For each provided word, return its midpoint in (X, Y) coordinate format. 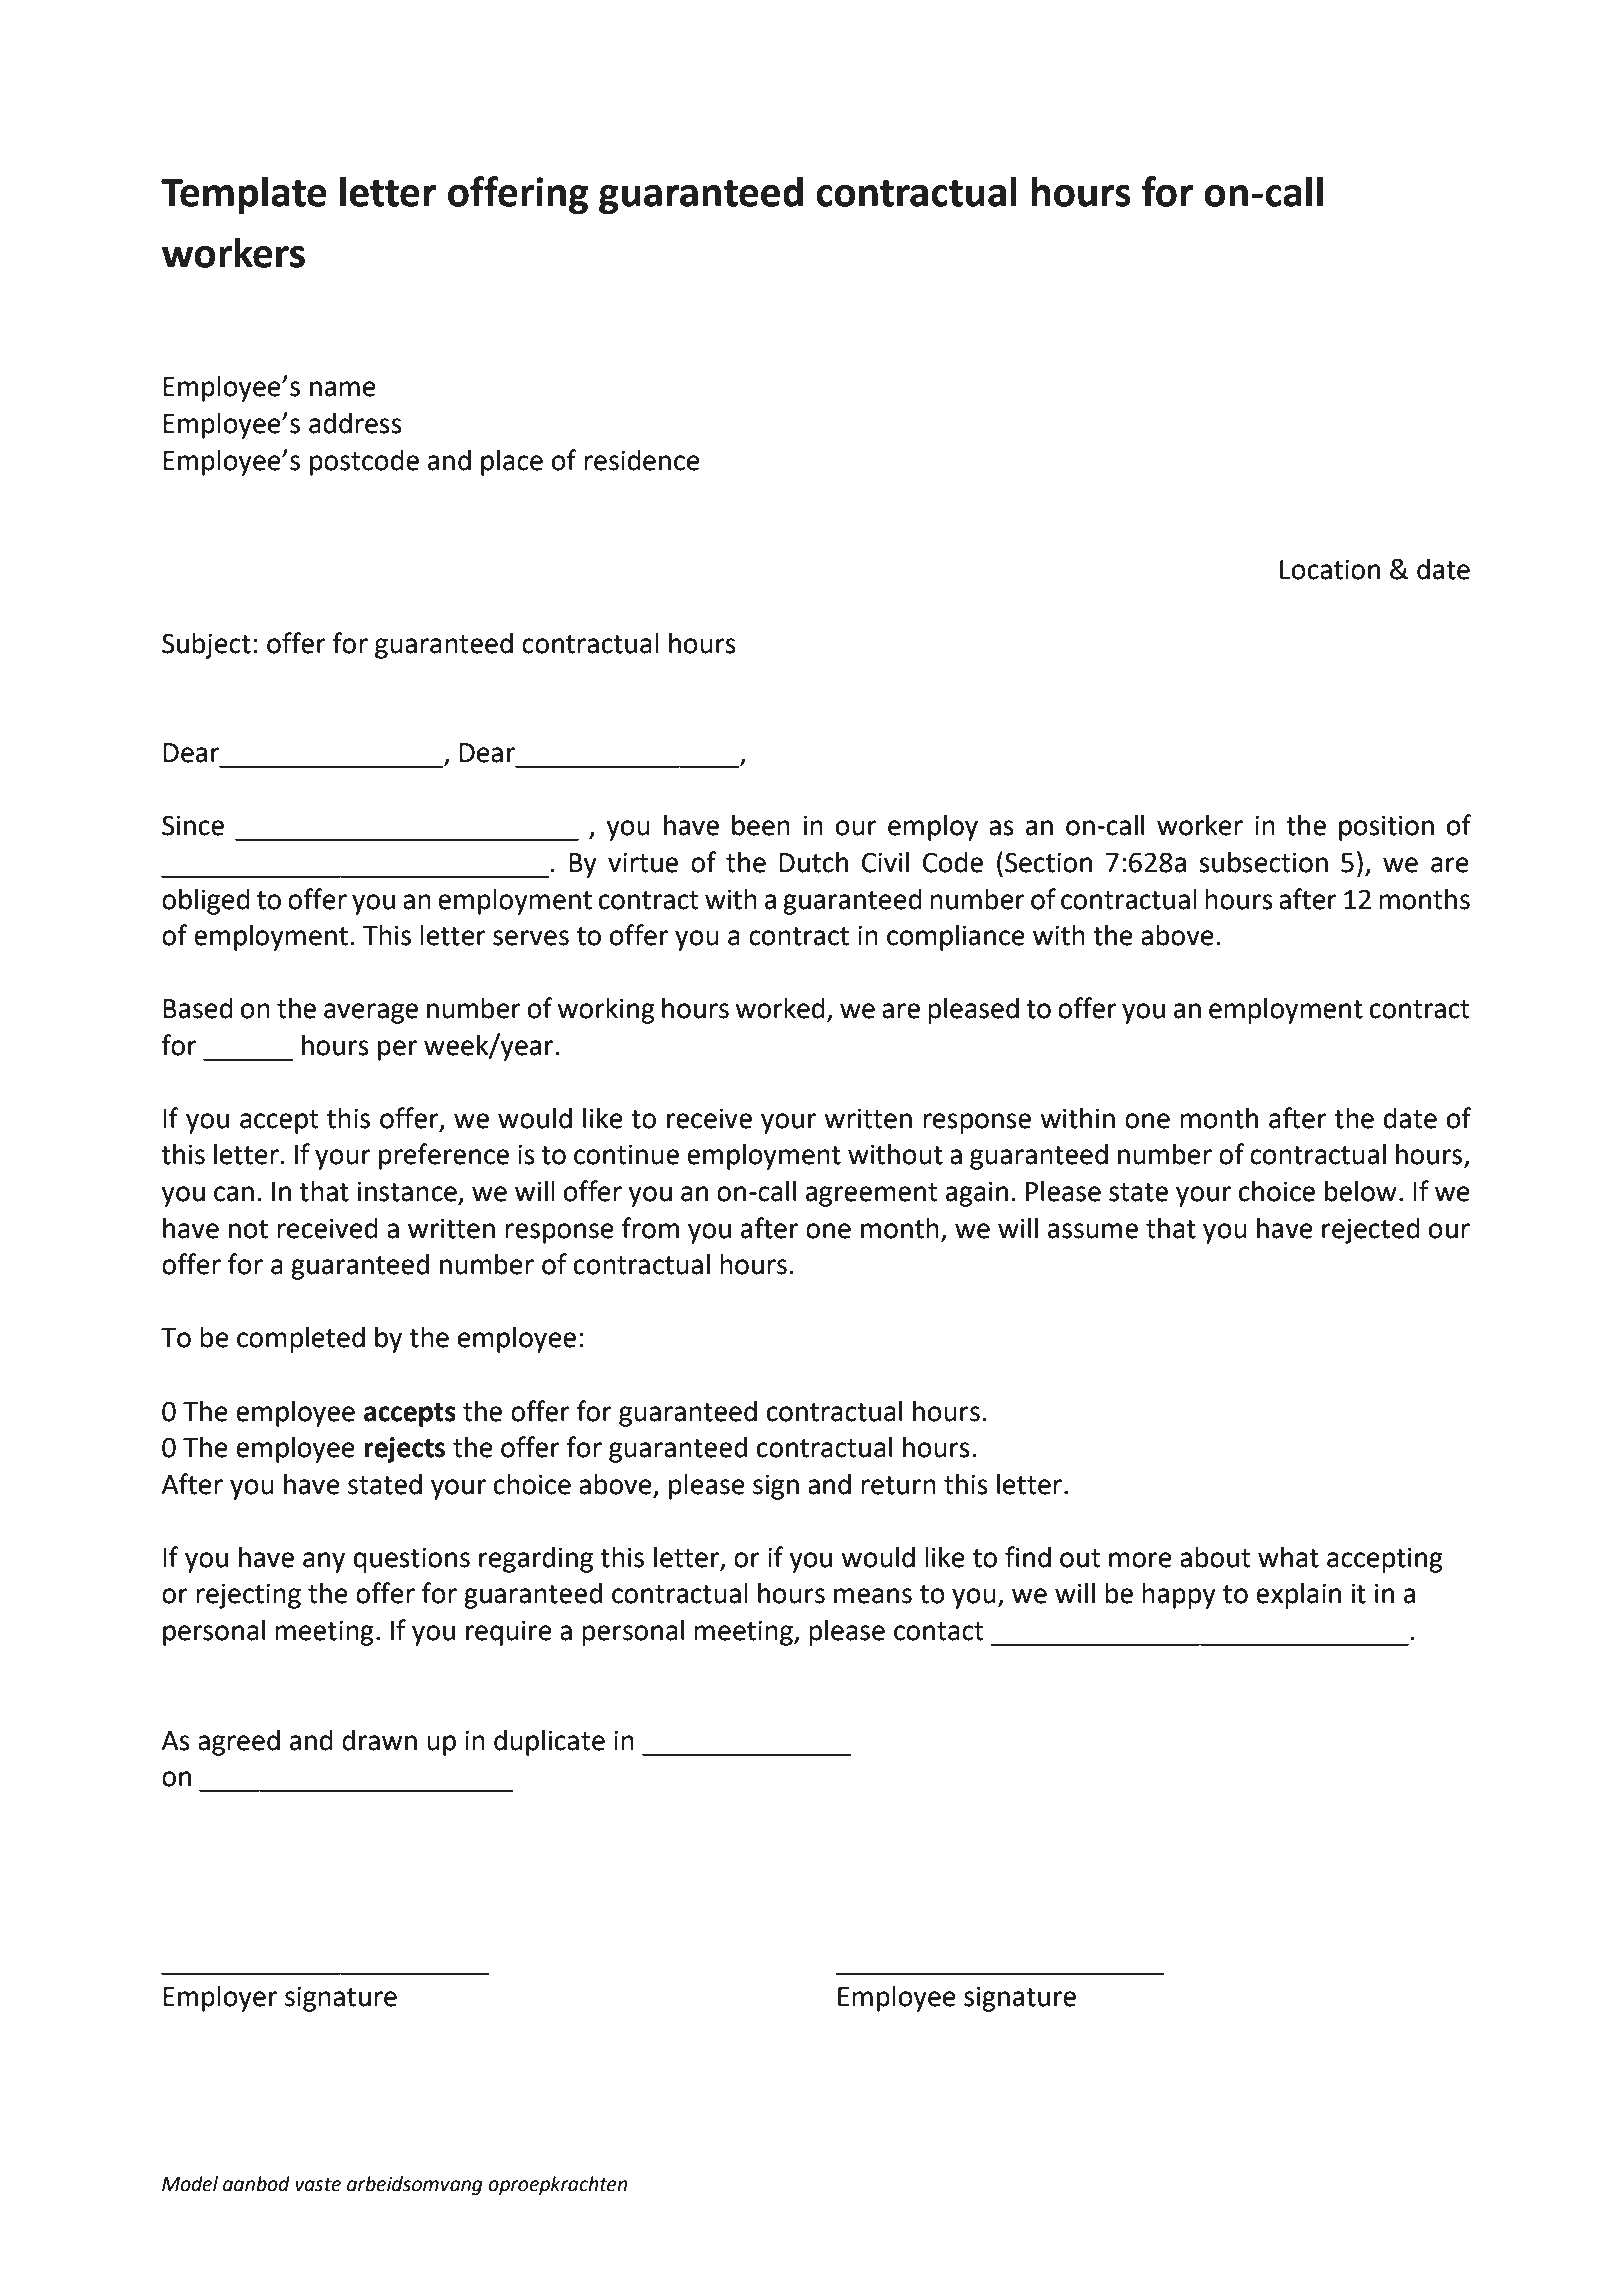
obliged (206, 901)
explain (1298, 1595)
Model (190, 2184)
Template (244, 195)
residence (642, 460)
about (1215, 1557)
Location (1330, 569)
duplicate (549, 1742)
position (1386, 828)
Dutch (813, 862)
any (324, 1562)
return (898, 1485)
